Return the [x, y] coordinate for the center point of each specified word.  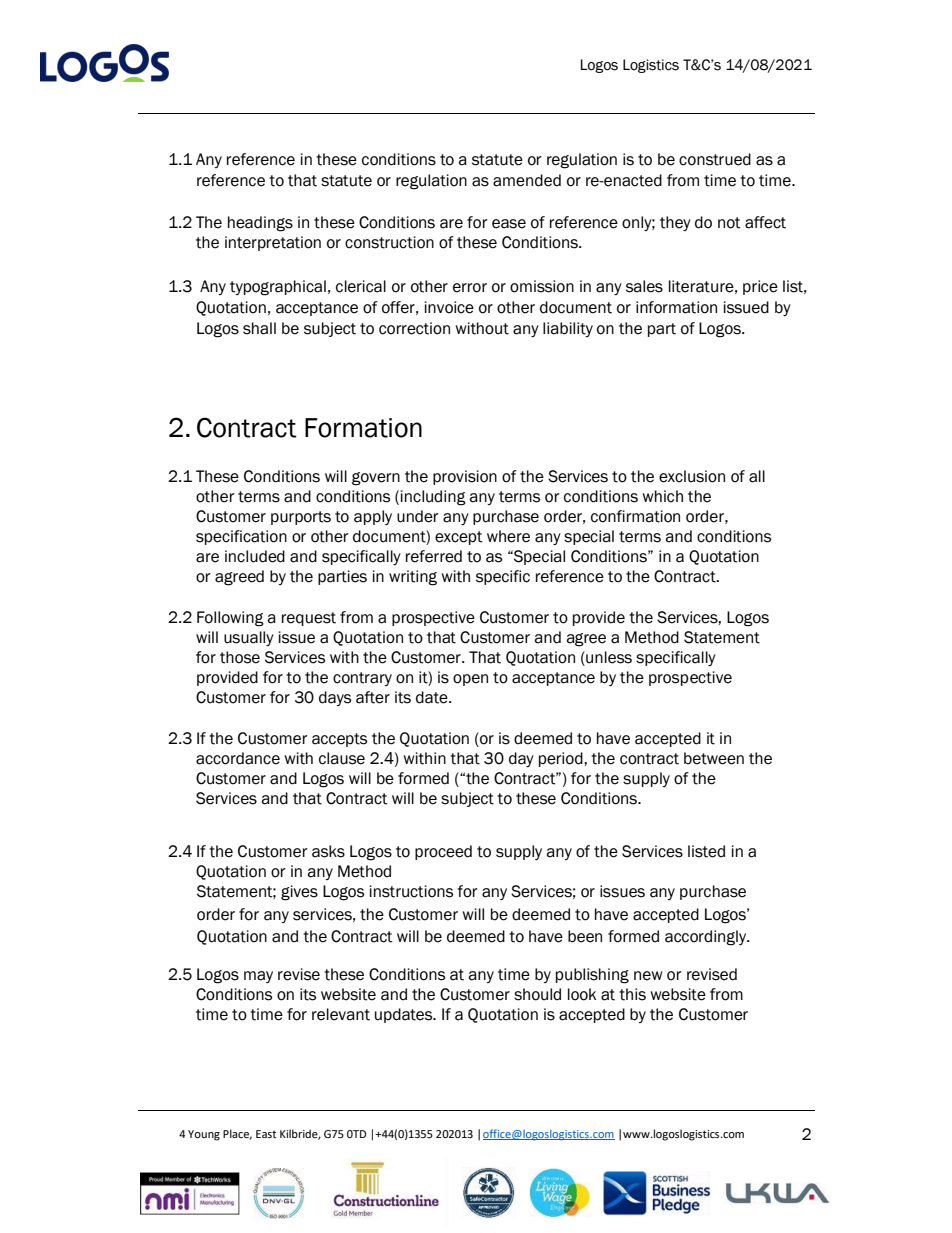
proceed [443, 852]
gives [299, 893]
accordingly [707, 938]
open [470, 680]
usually [249, 638]
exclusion [692, 476]
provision [465, 477]
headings [260, 224]
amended [527, 180]
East [266, 1134]
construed [715, 159]
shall [259, 328]
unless [608, 657]
